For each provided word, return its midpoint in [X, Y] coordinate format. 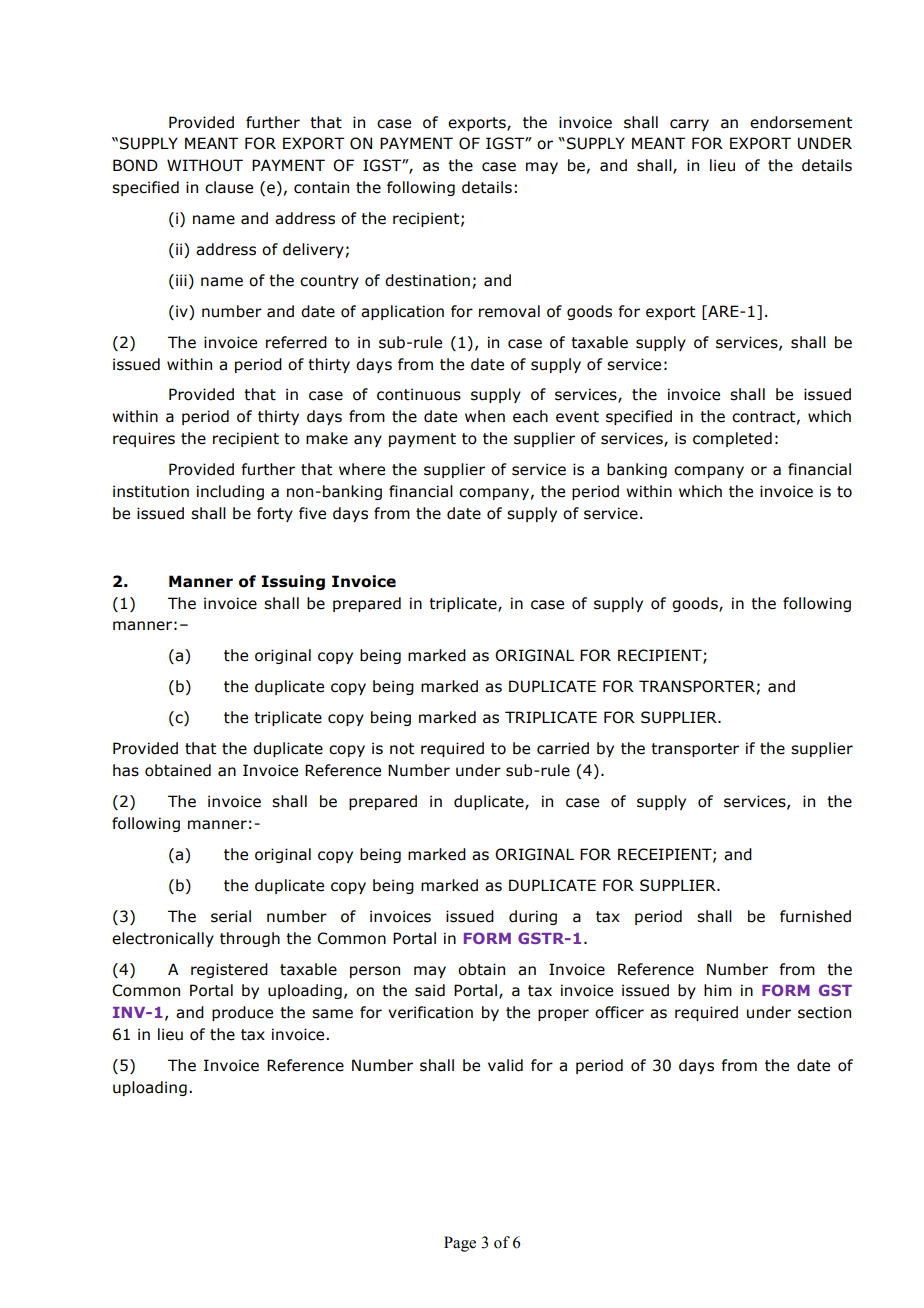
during [533, 917]
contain [321, 187]
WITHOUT [205, 165]
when [485, 416]
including [230, 492]
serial [231, 916]
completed [732, 439]
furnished [815, 916]
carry [689, 125]
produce [242, 1013]
